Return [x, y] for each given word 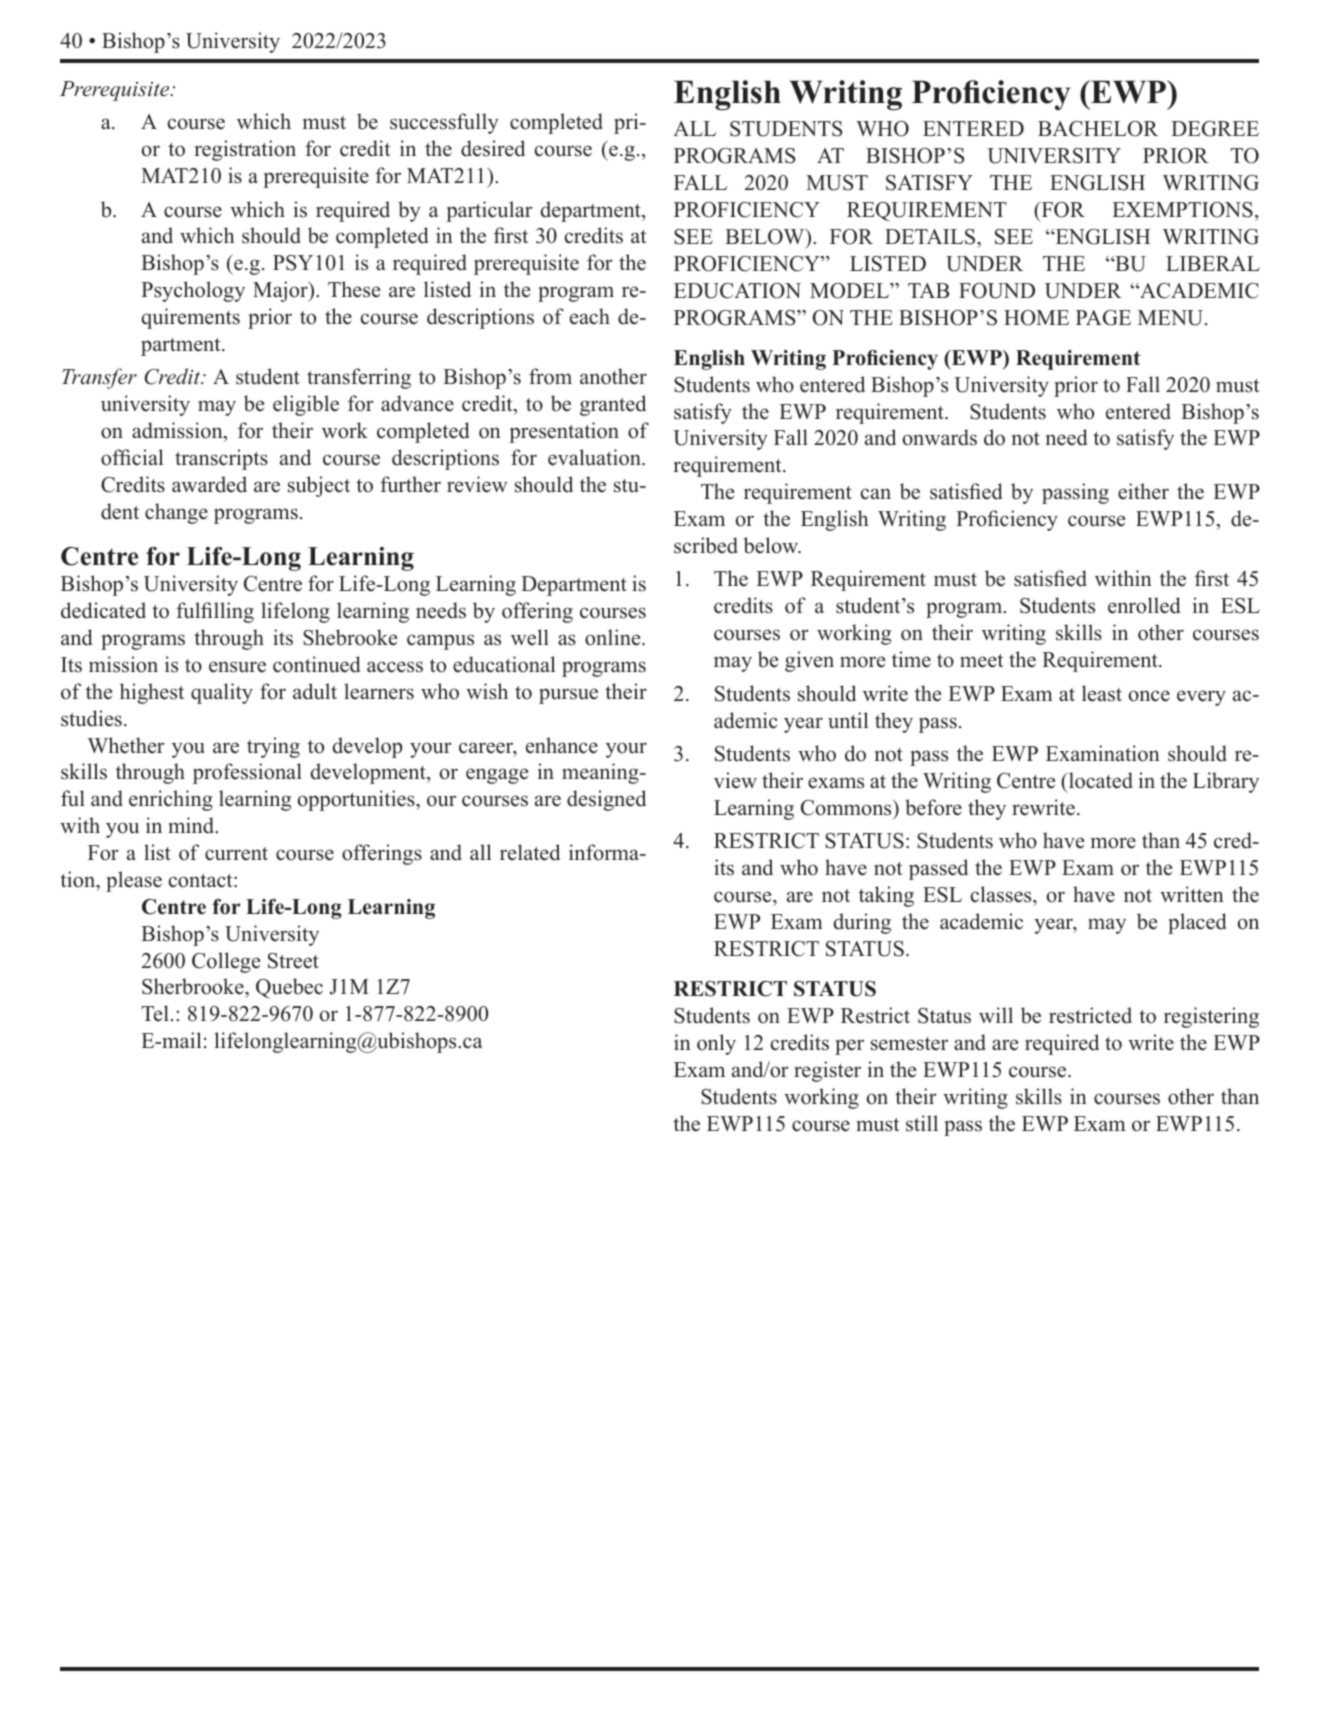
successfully [444, 123]
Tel [155, 1013]
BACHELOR [1098, 129]
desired [493, 148]
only [716, 1044]
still [922, 1123]
